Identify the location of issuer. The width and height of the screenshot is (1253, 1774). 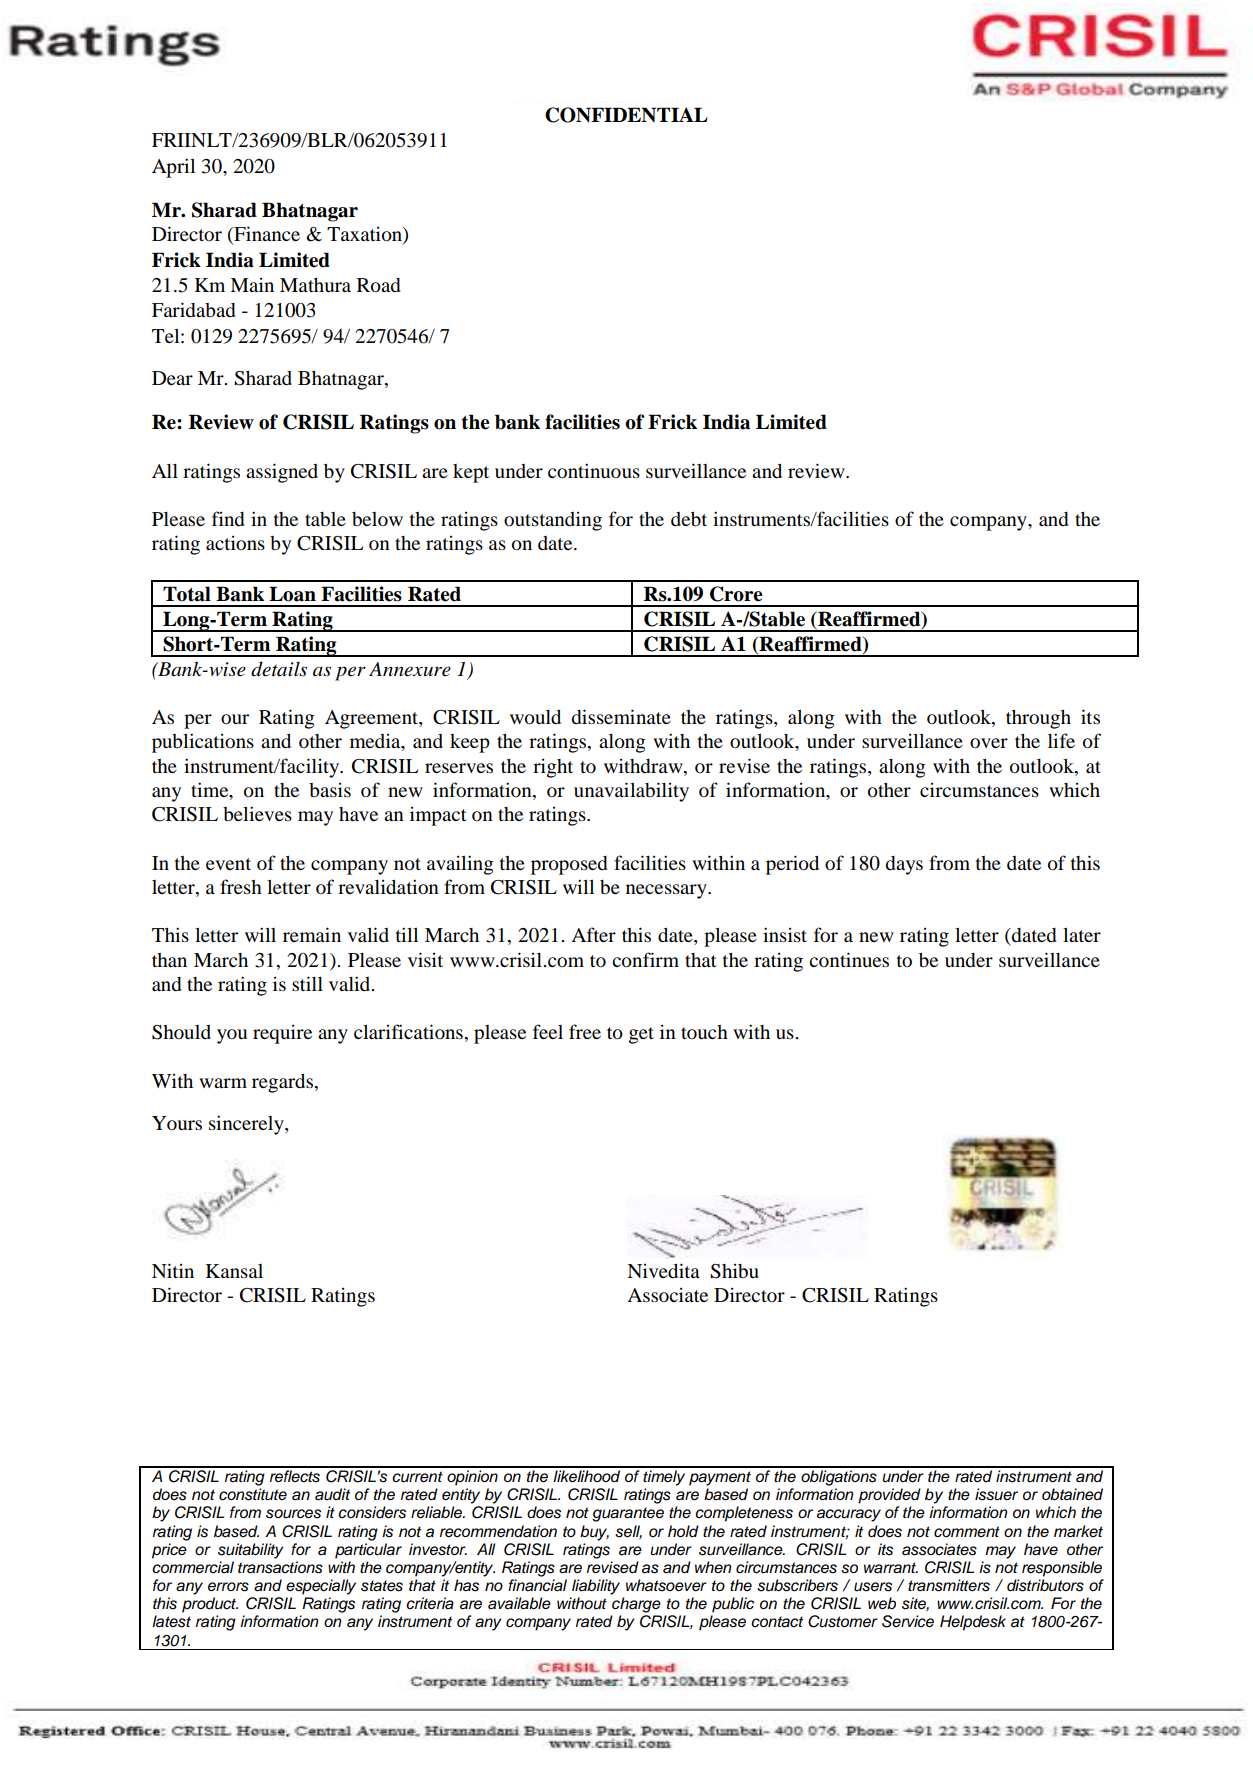
(996, 1494).
